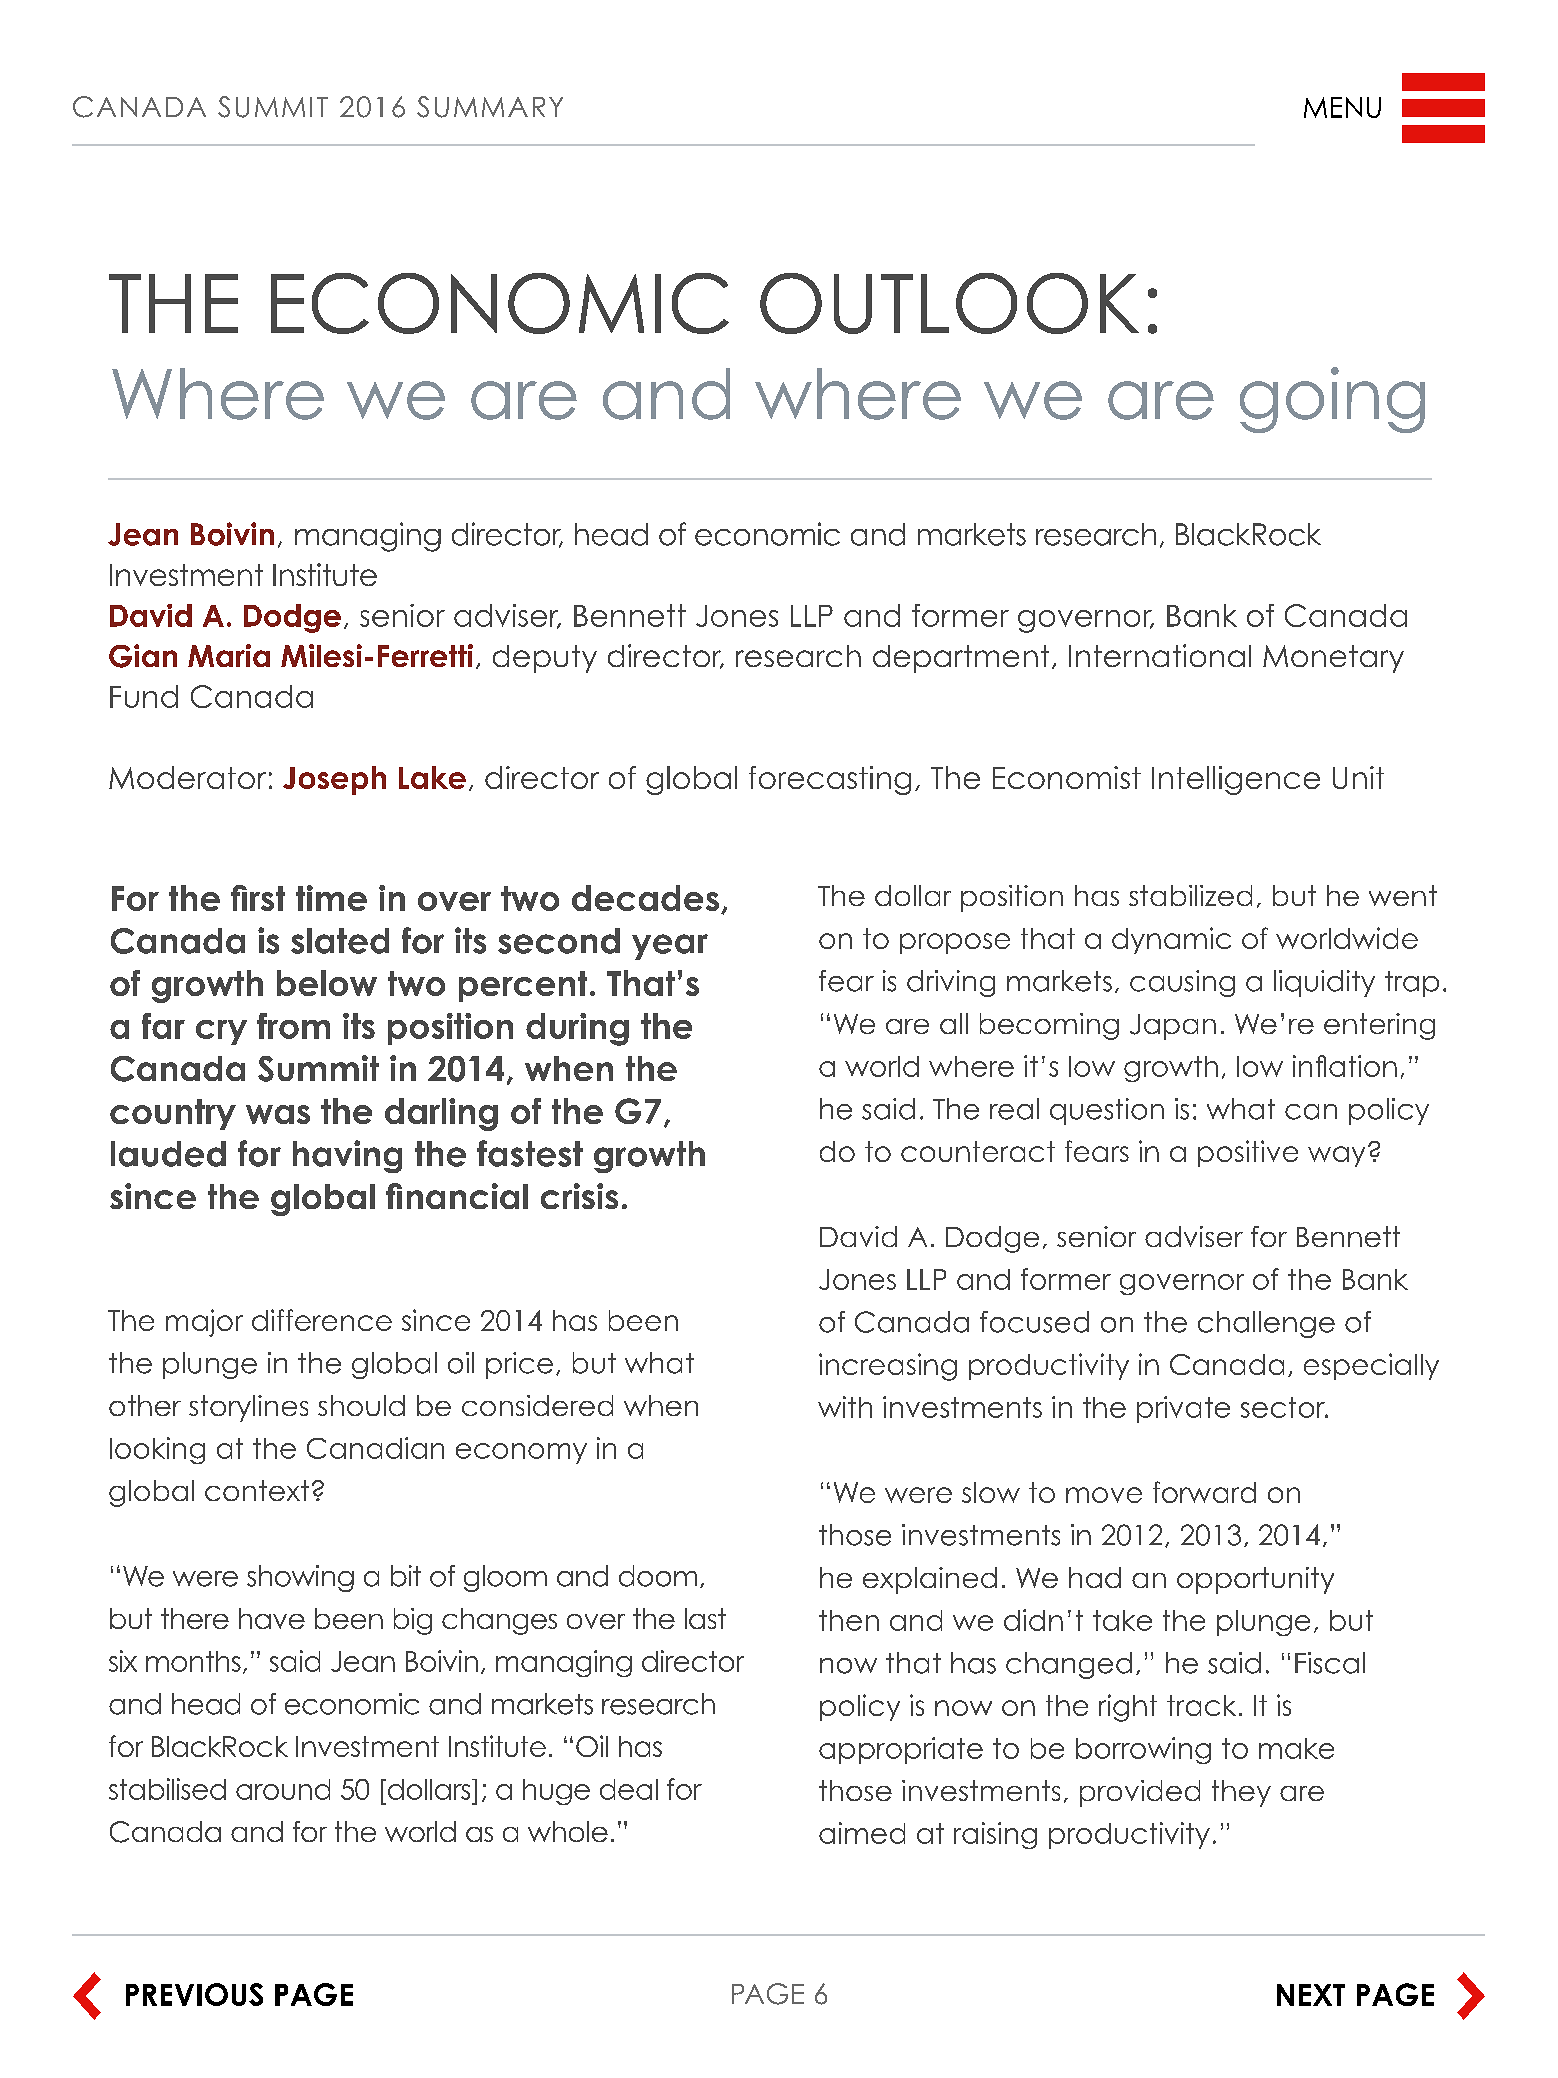 Image resolution: width=1558 pixels, height=2078 pixels. I want to click on Monetary, so click(1333, 659).
